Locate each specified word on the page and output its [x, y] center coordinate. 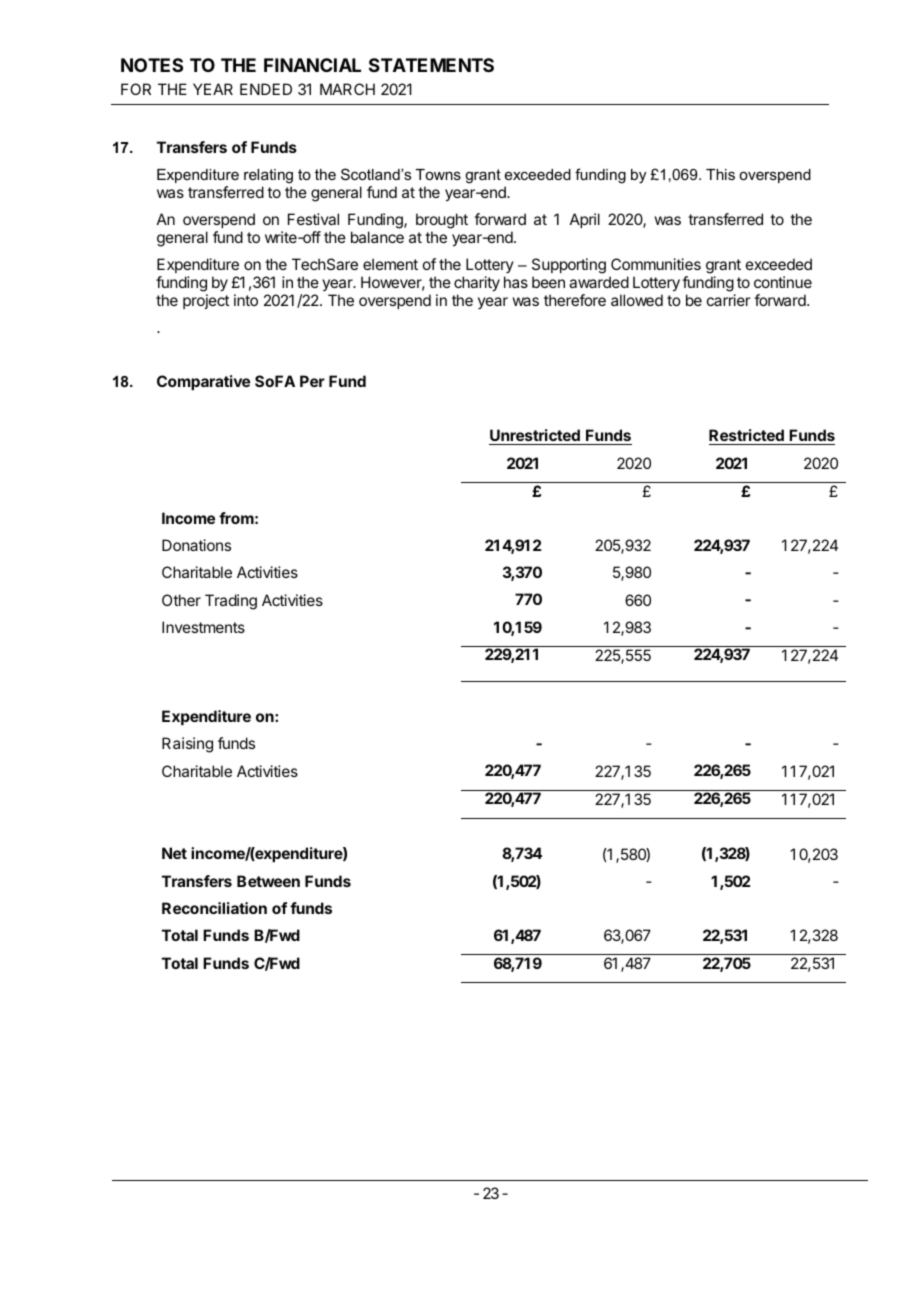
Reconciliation [214, 908]
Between [268, 881]
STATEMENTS [431, 65]
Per [312, 381]
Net [174, 853]
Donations [196, 545]
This [720, 174]
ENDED [266, 89]
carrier [729, 300]
